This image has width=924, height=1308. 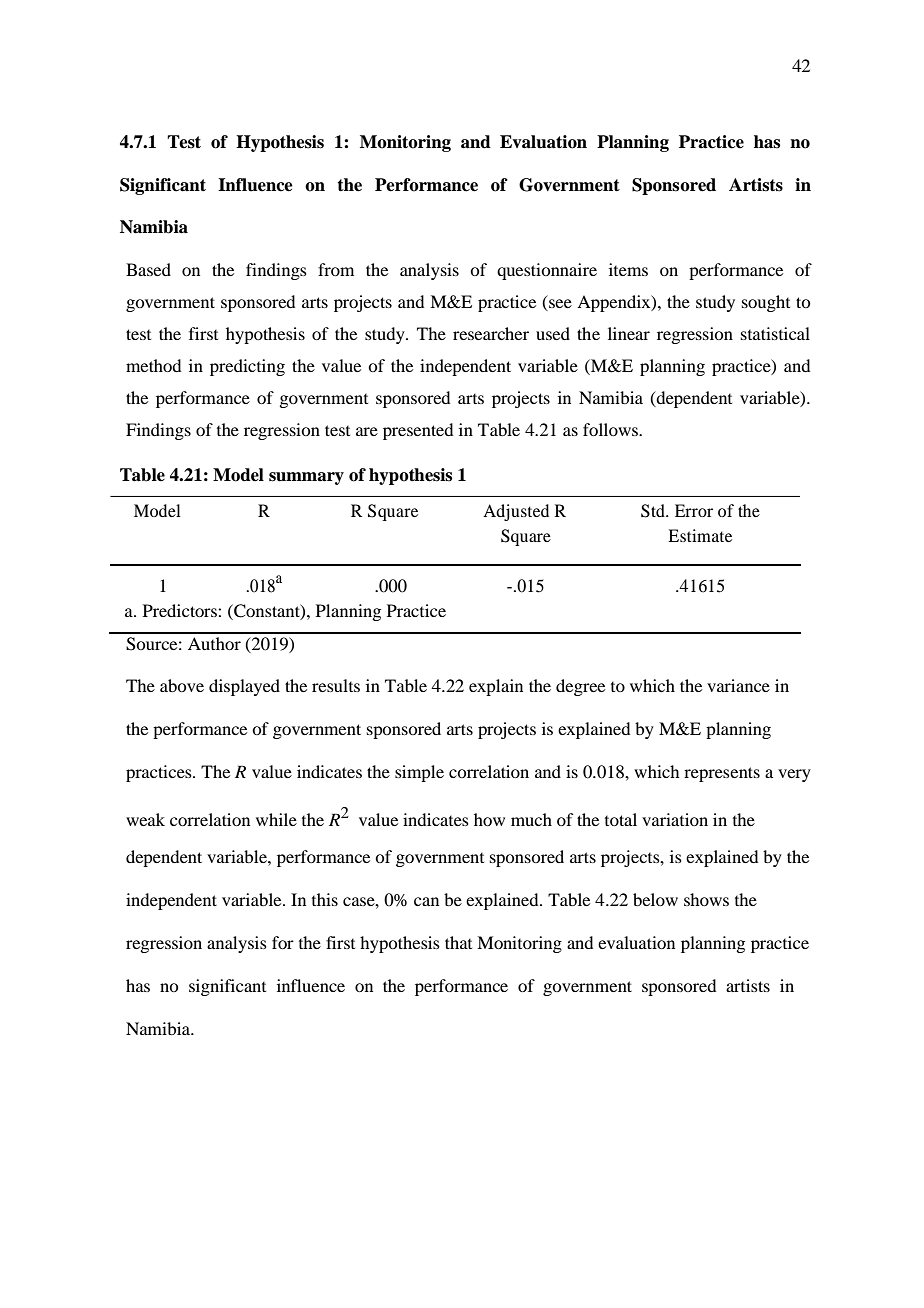 I want to click on Based, so click(x=148, y=269).
